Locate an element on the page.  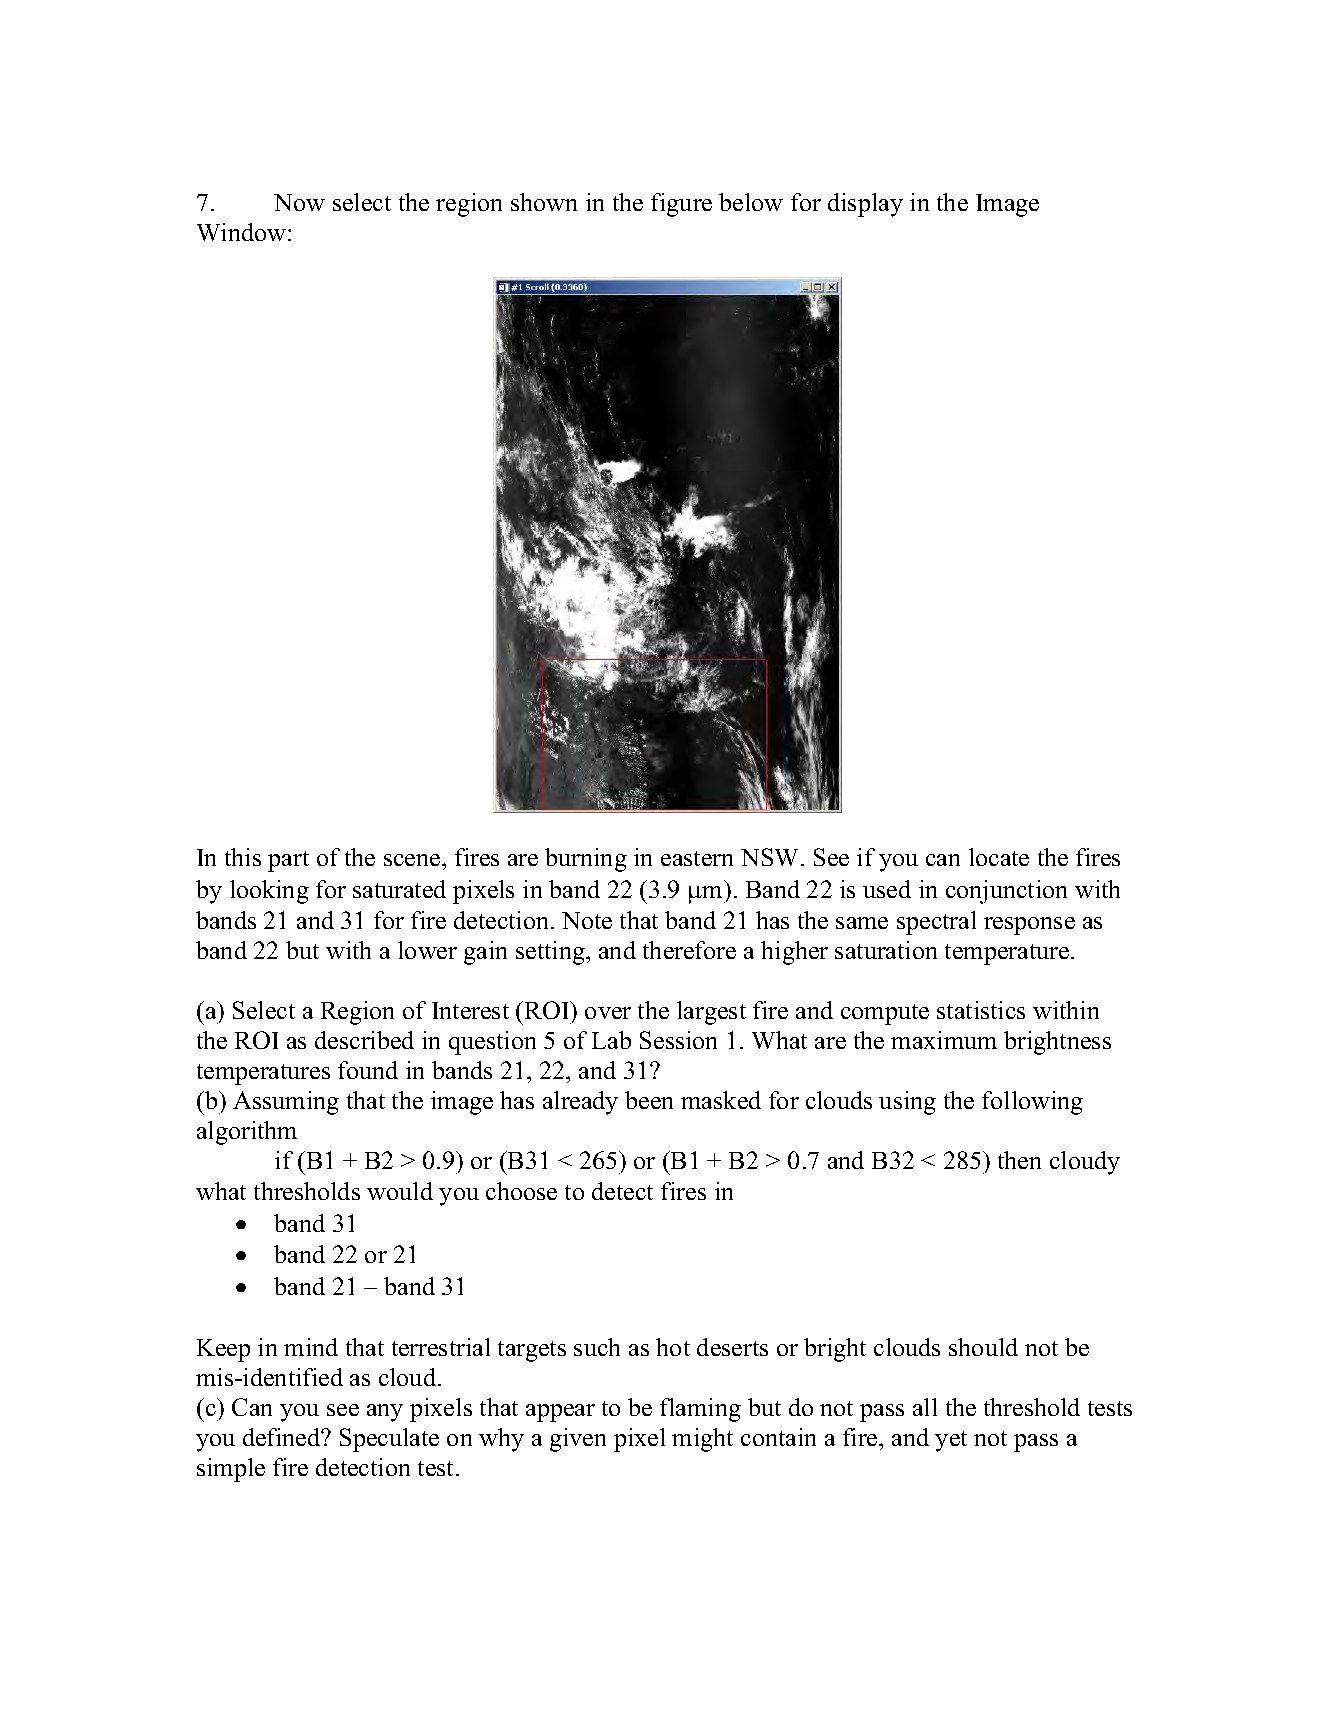
given is located at coordinates (578, 1440).
